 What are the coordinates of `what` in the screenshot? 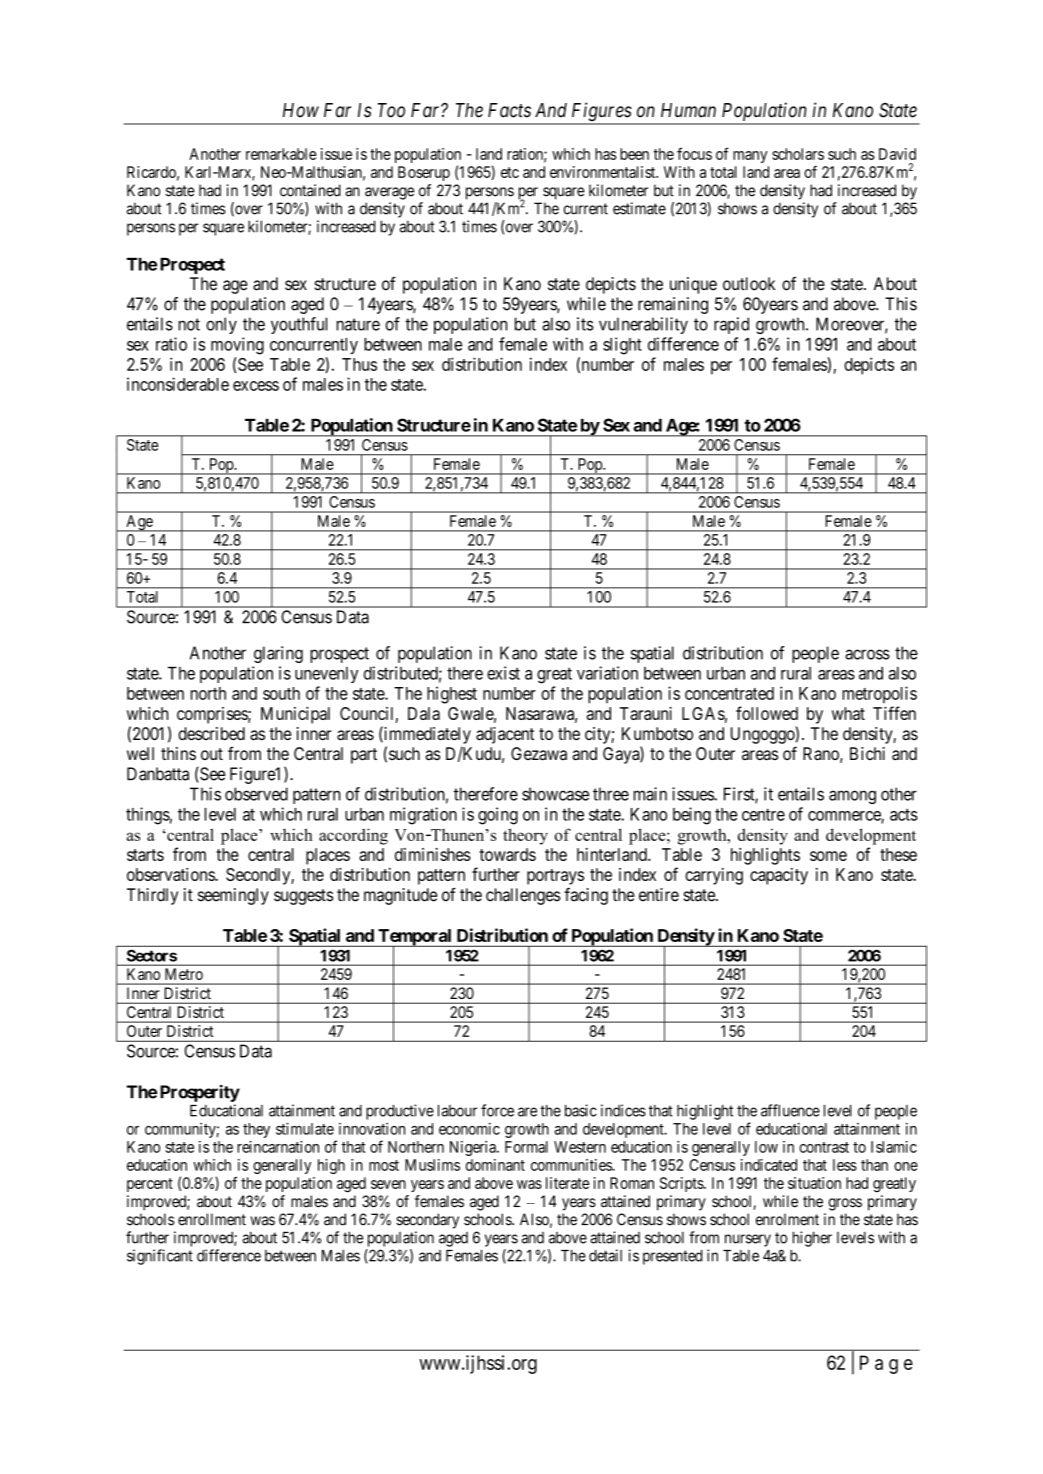 It's located at (848, 713).
